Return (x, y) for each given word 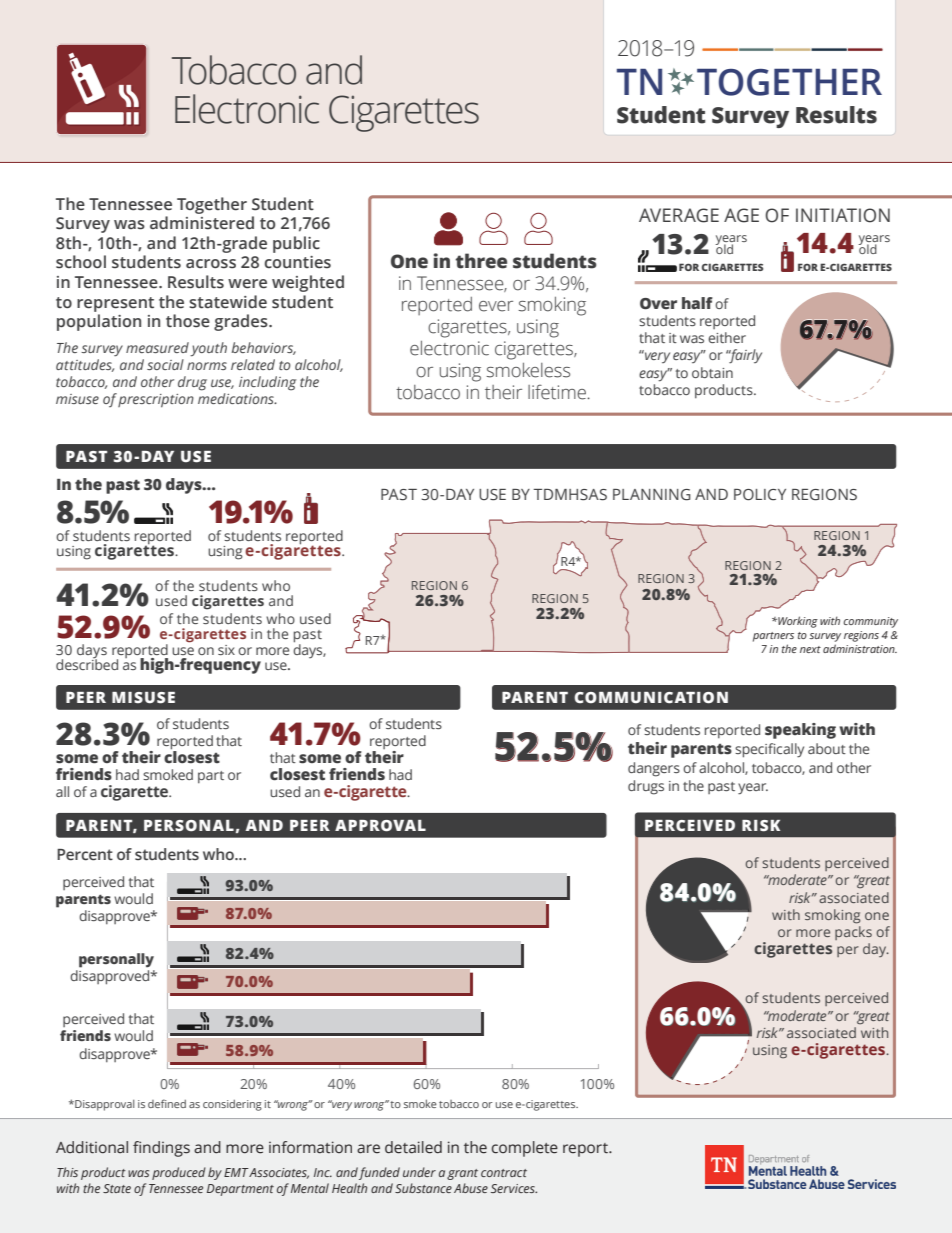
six (226, 650)
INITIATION (843, 215)
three (481, 261)
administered (202, 223)
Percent (85, 855)
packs (853, 933)
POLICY (760, 495)
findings (161, 1149)
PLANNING (652, 495)
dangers (654, 769)
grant (462, 1174)
